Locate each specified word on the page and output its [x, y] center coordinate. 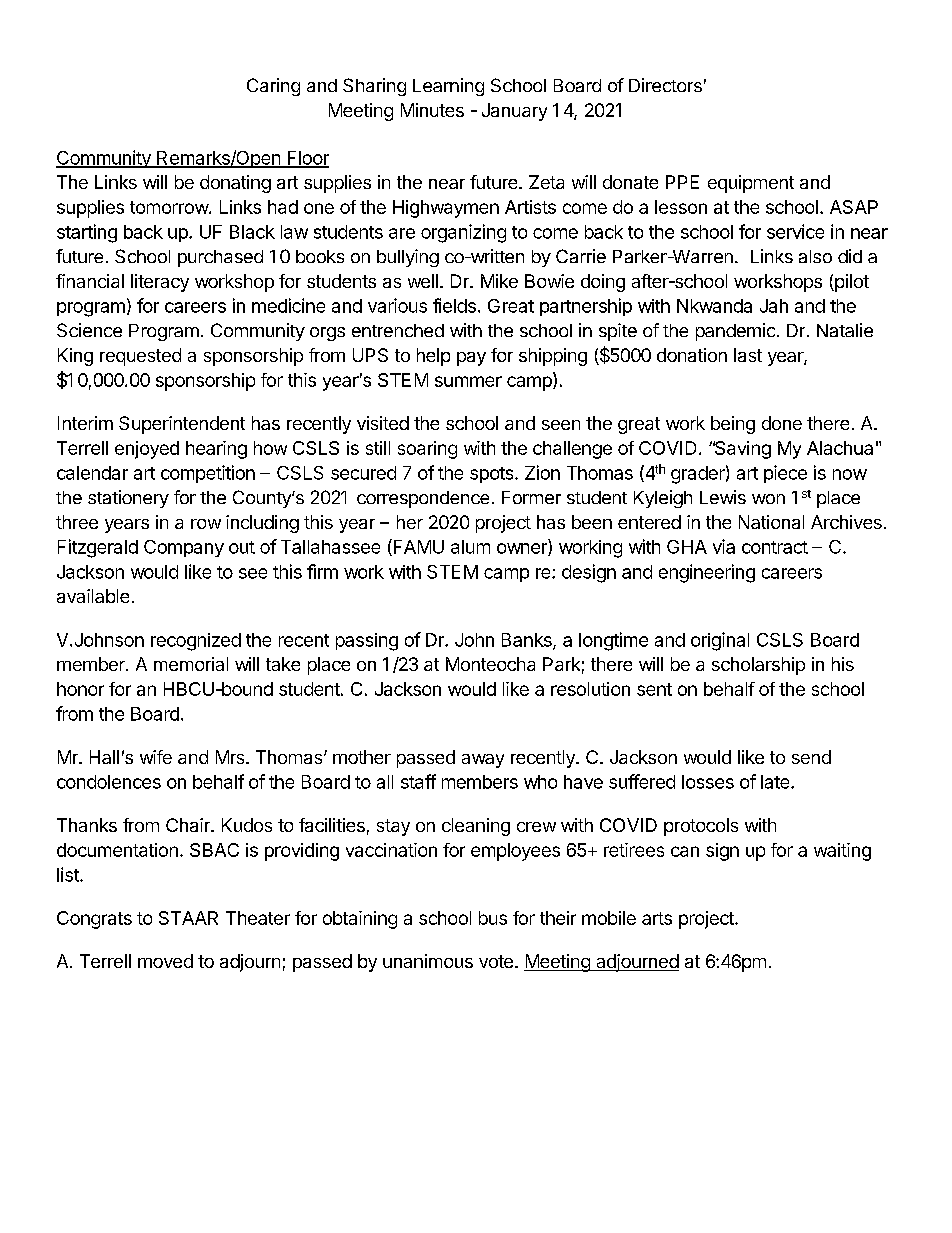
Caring [273, 87]
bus [493, 918]
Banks [528, 641]
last [748, 355]
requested [140, 357]
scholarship [758, 666]
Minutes [432, 110]
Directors [665, 85]
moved [165, 961]
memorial [191, 664]
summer [468, 381]
